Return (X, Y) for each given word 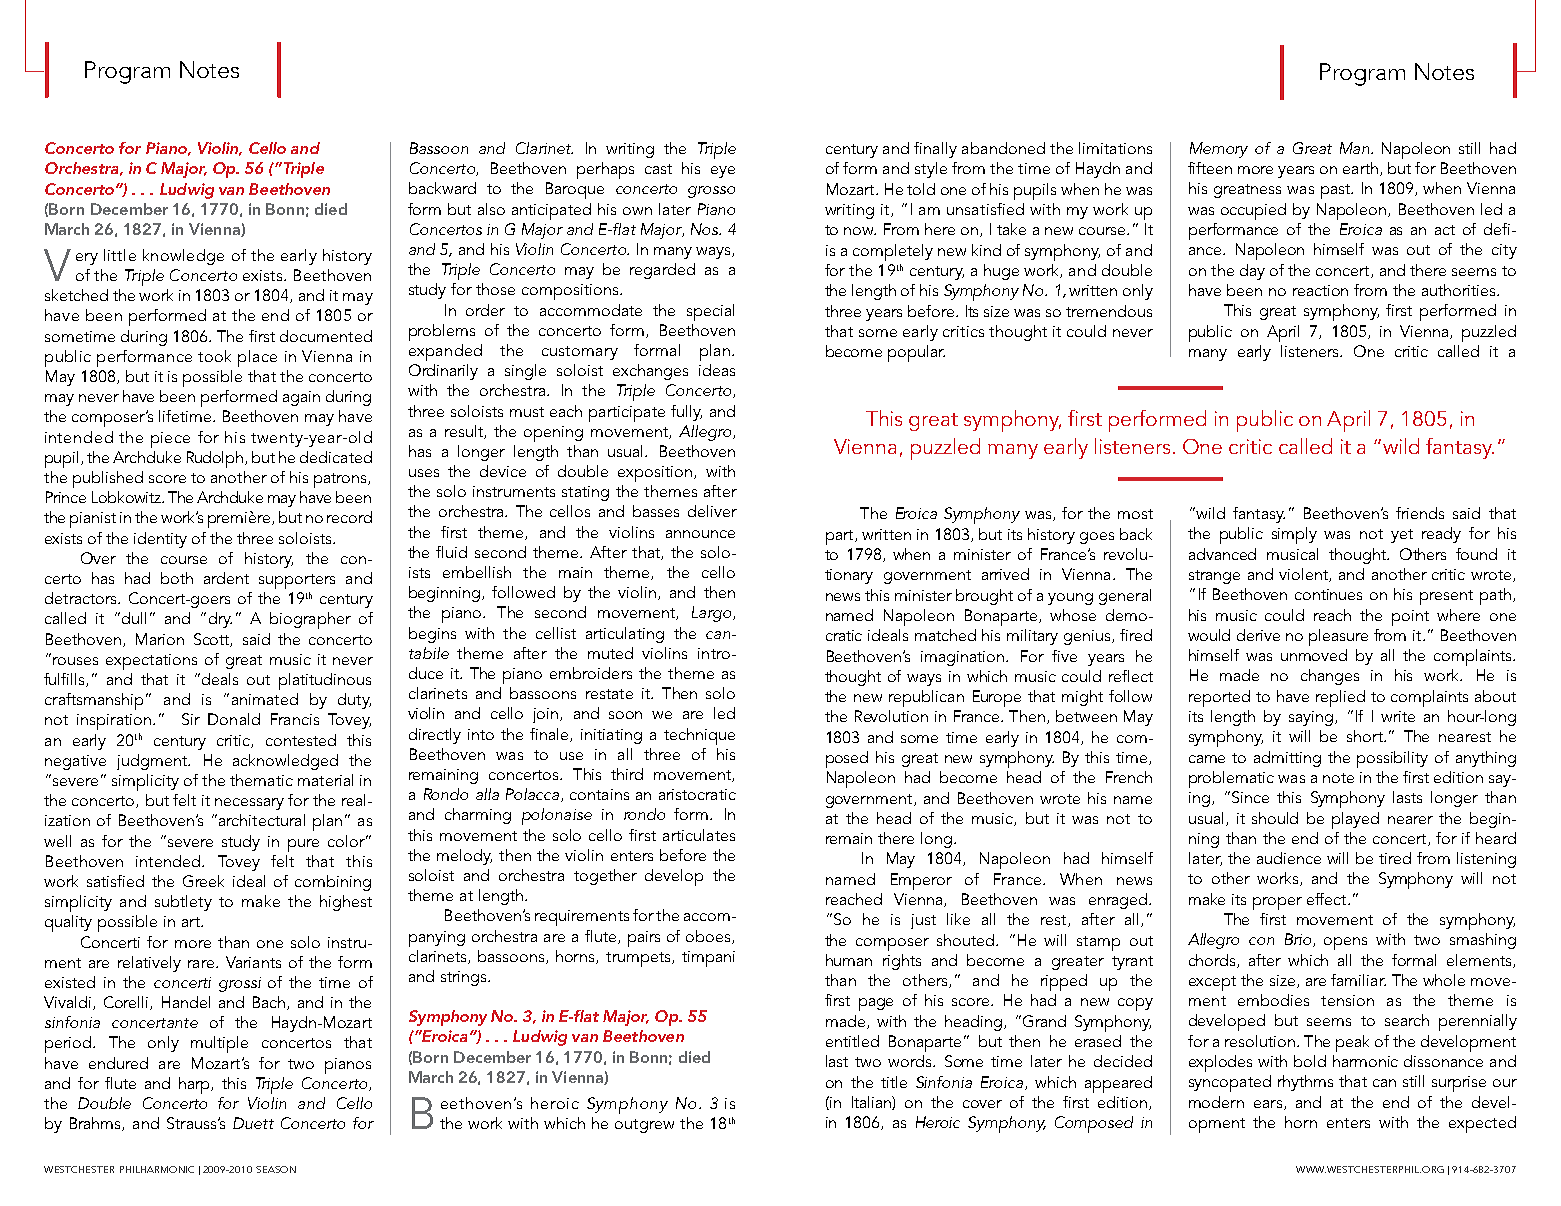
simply (1294, 535)
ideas (717, 370)
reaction (1320, 290)
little (120, 255)
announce (700, 534)
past (1336, 191)
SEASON (276, 1169)
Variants (253, 962)
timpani (708, 959)
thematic (261, 780)
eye (723, 172)
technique (699, 736)
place (257, 358)
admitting (1287, 759)
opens (1345, 943)
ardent (226, 578)
